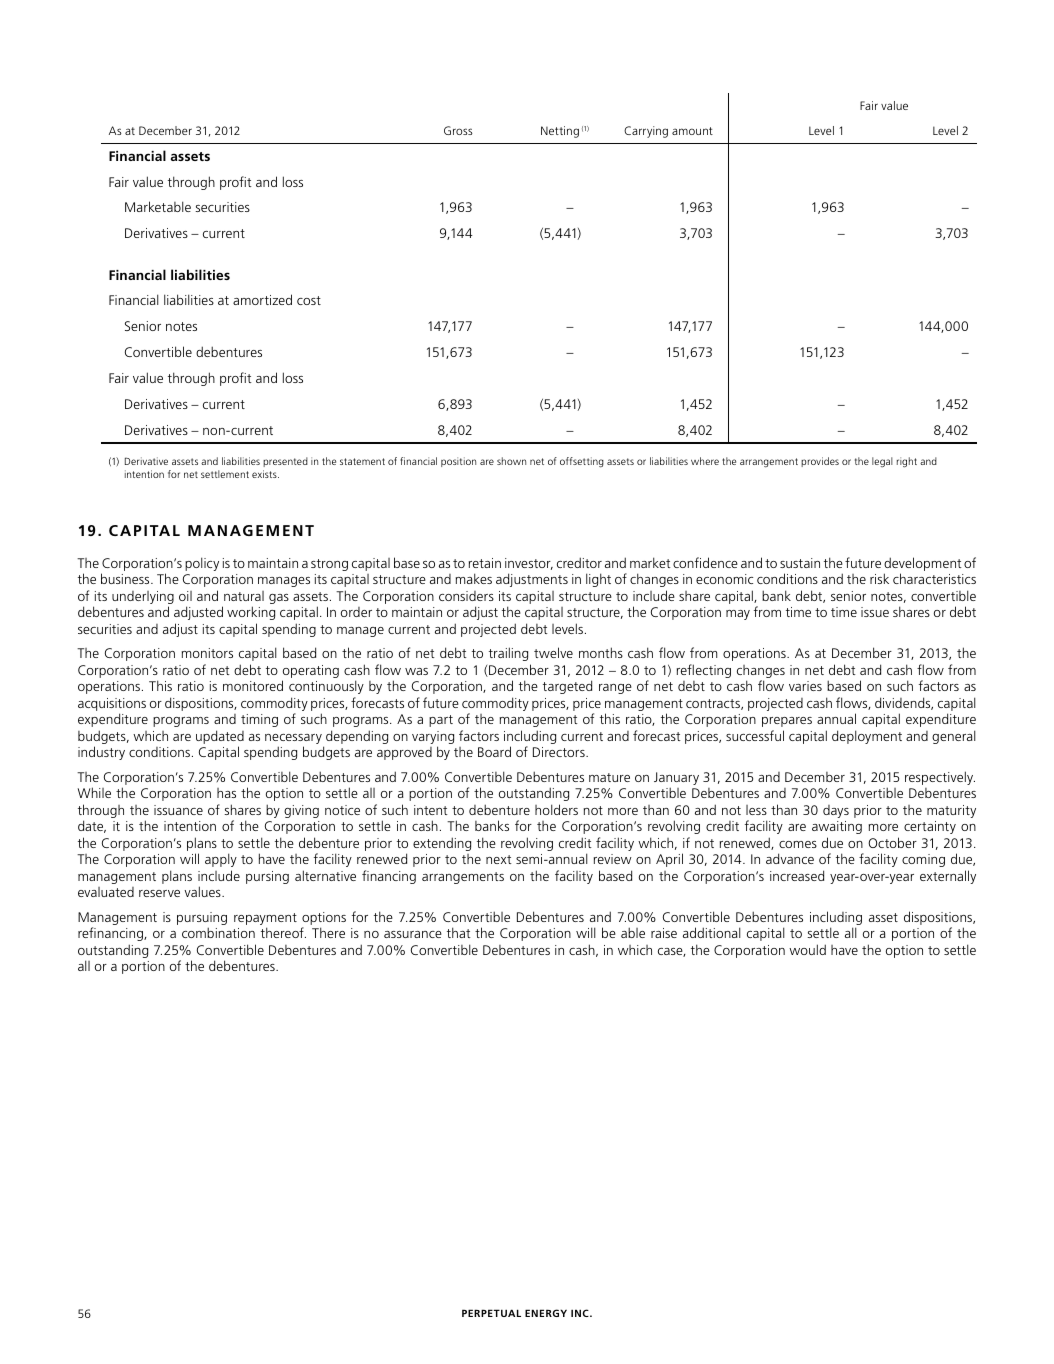 This image has height=1364, width=1054. What do you see at coordinates (560, 132) in the image?
I see `Netting` at bounding box center [560, 132].
